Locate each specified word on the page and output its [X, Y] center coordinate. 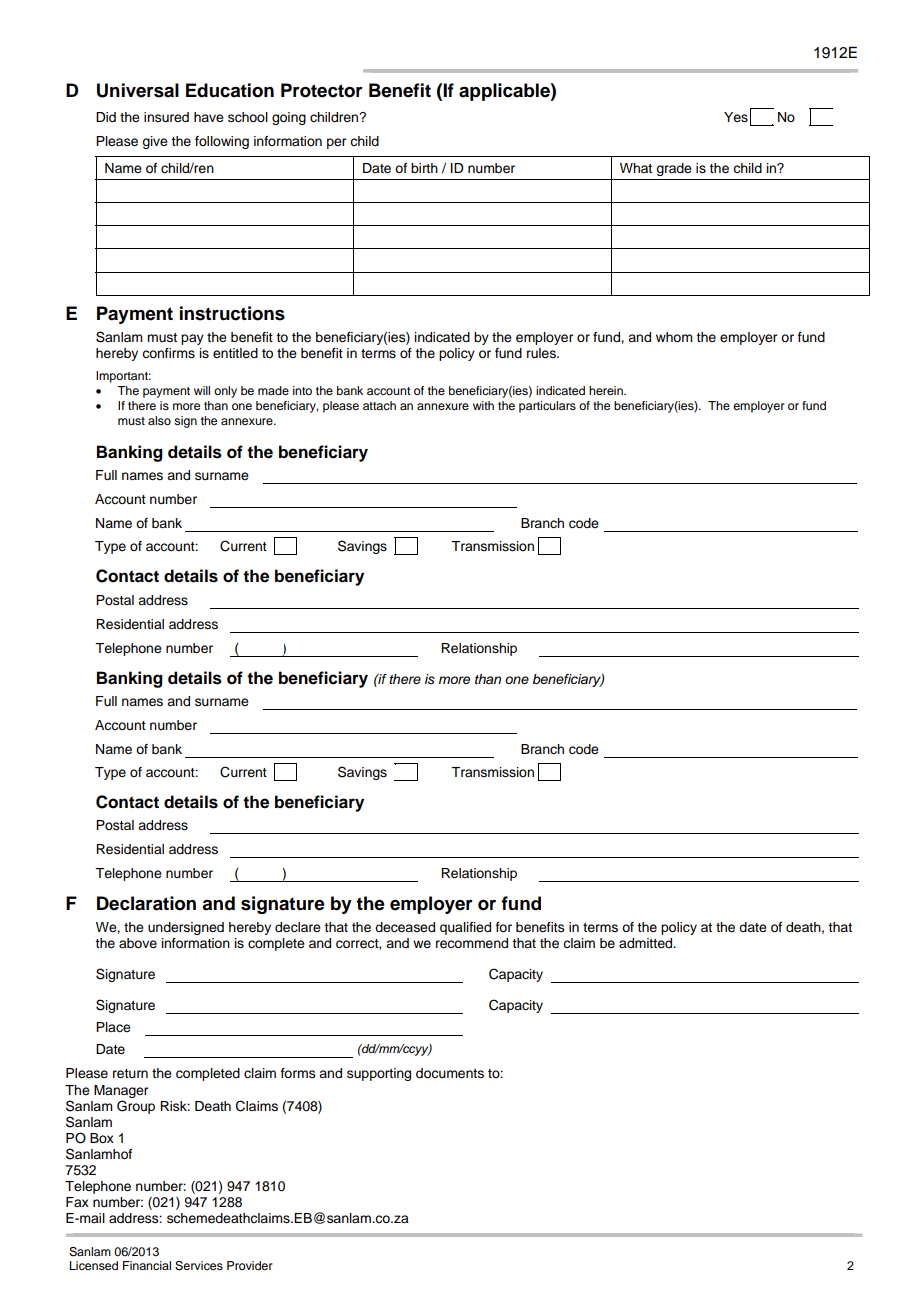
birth [424, 168]
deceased [405, 927]
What [636, 168]
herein [607, 390]
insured [166, 117]
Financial [147, 1265]
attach [379, 405]
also [159, 420]
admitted [647, 943]
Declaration [146, 903]
